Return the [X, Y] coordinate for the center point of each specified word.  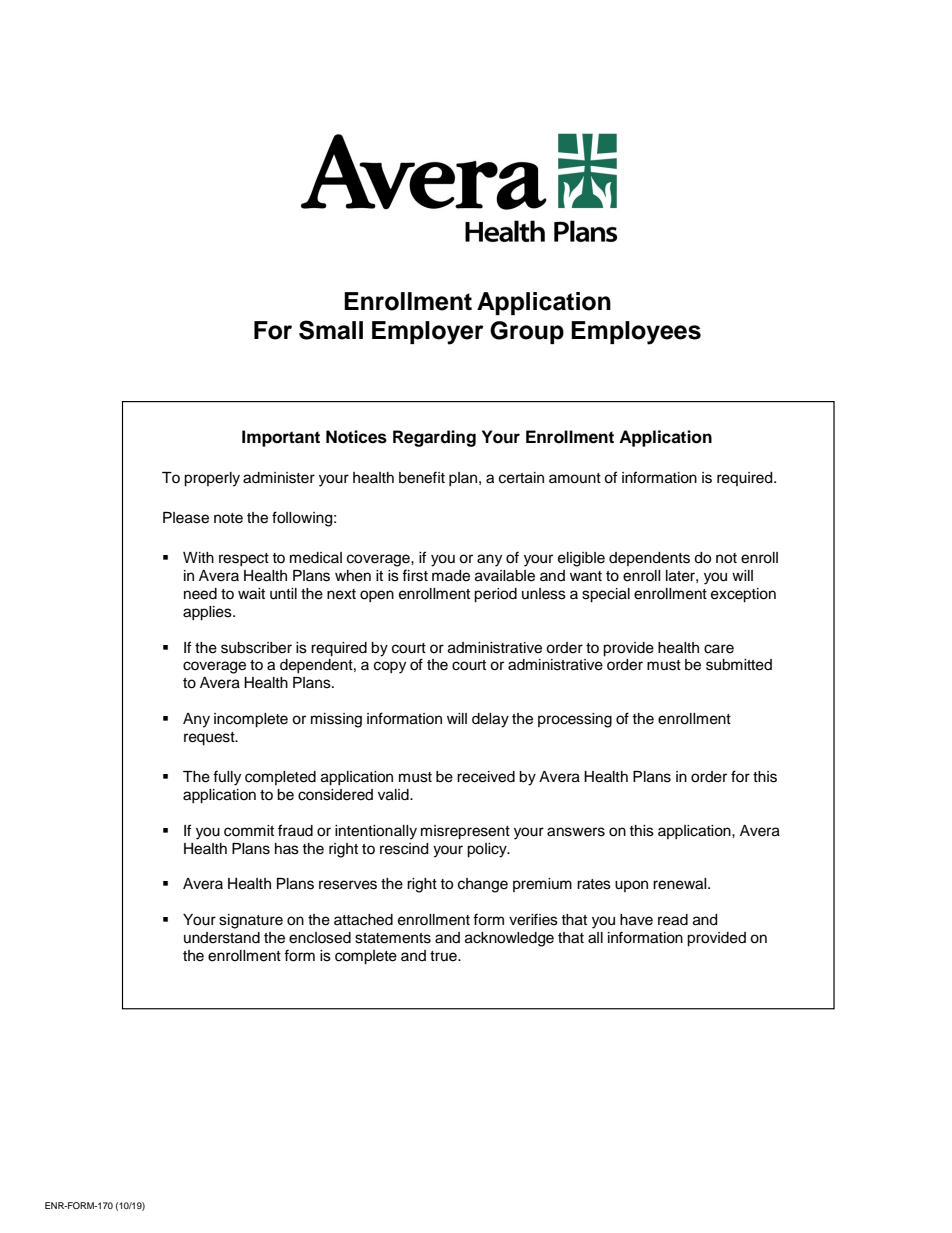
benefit [422, 477]
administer [279, 478]
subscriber [256, 648]
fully [227, 778]
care [719, 649]
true [444, 956]
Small [331, 330]
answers [576, 832]
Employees [636, 333]
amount [575, 478]
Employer [428, 333]
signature [251, 921]
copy [390, 667]
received [486, 777]
